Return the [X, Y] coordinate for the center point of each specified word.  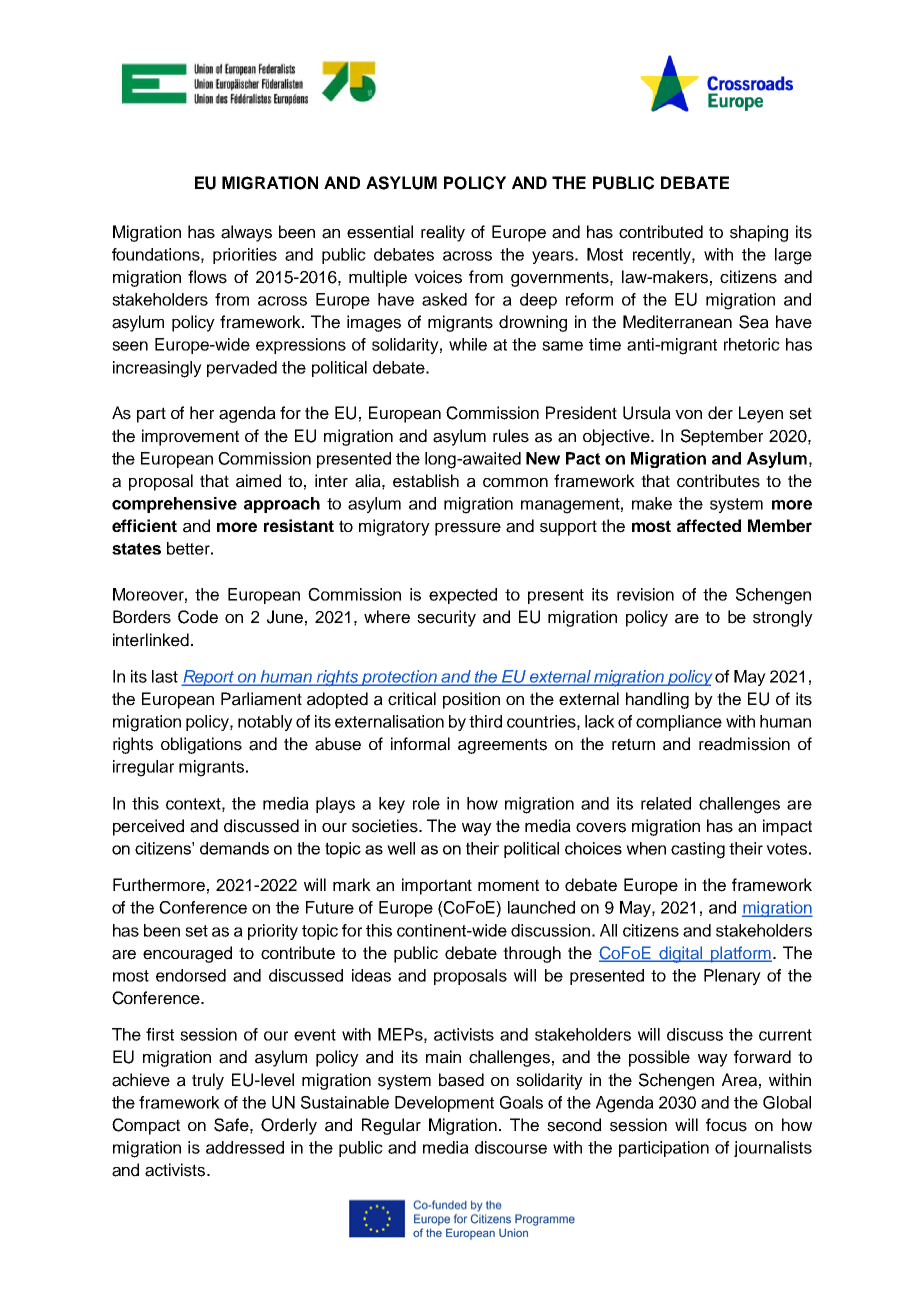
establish [426, 481]
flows [207, 277]
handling [657, 700]
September [722, 437]
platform [740, 954]
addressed [245, 1147]
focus [726, 1125]
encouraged [187, 954]
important [437, 886]
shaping [759, 233]
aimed [258, 481]
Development [444, 1104]
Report [209, 678]
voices [438, 277]
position [471, 700]
